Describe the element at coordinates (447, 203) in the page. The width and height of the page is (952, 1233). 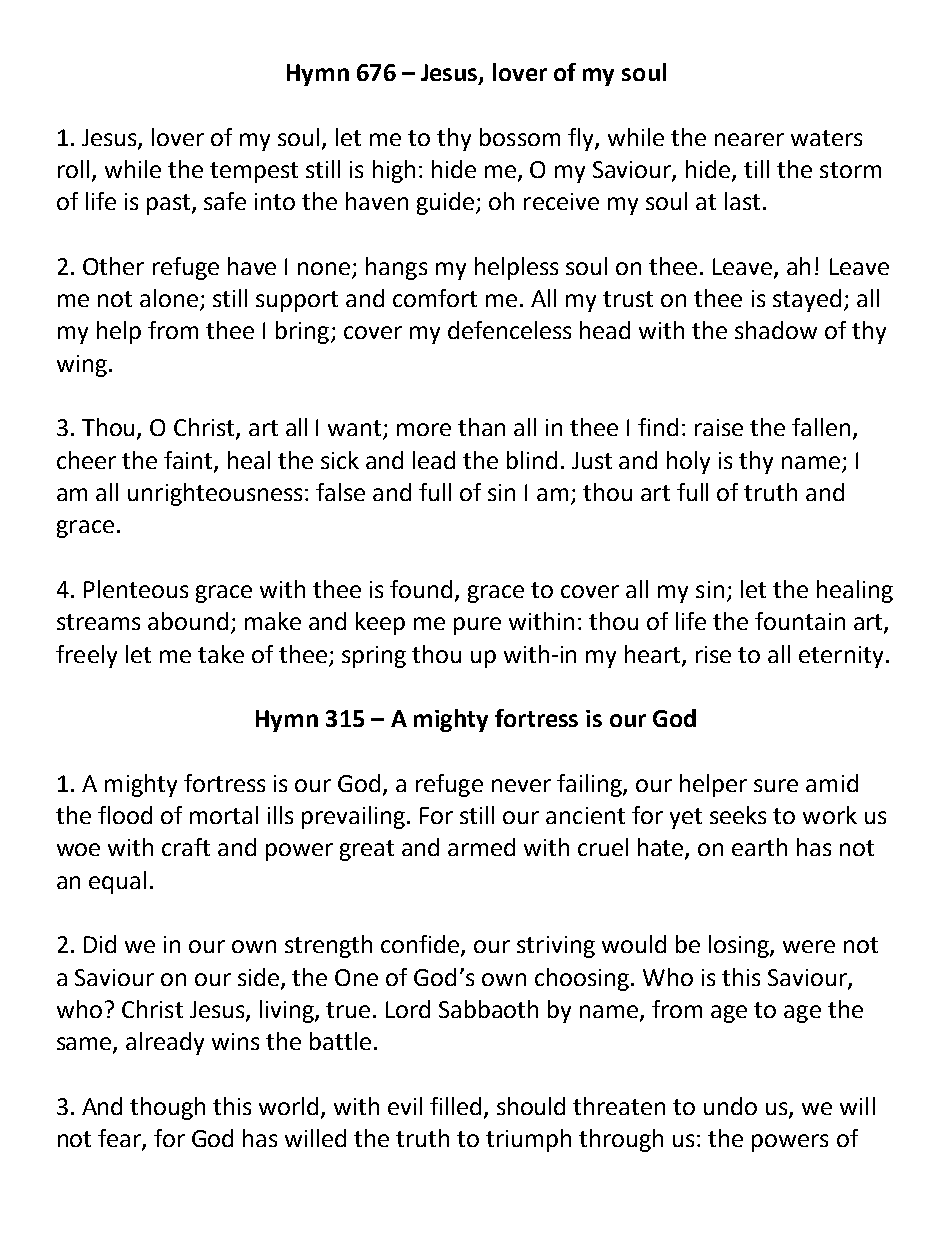
I see `guide` at that location.
